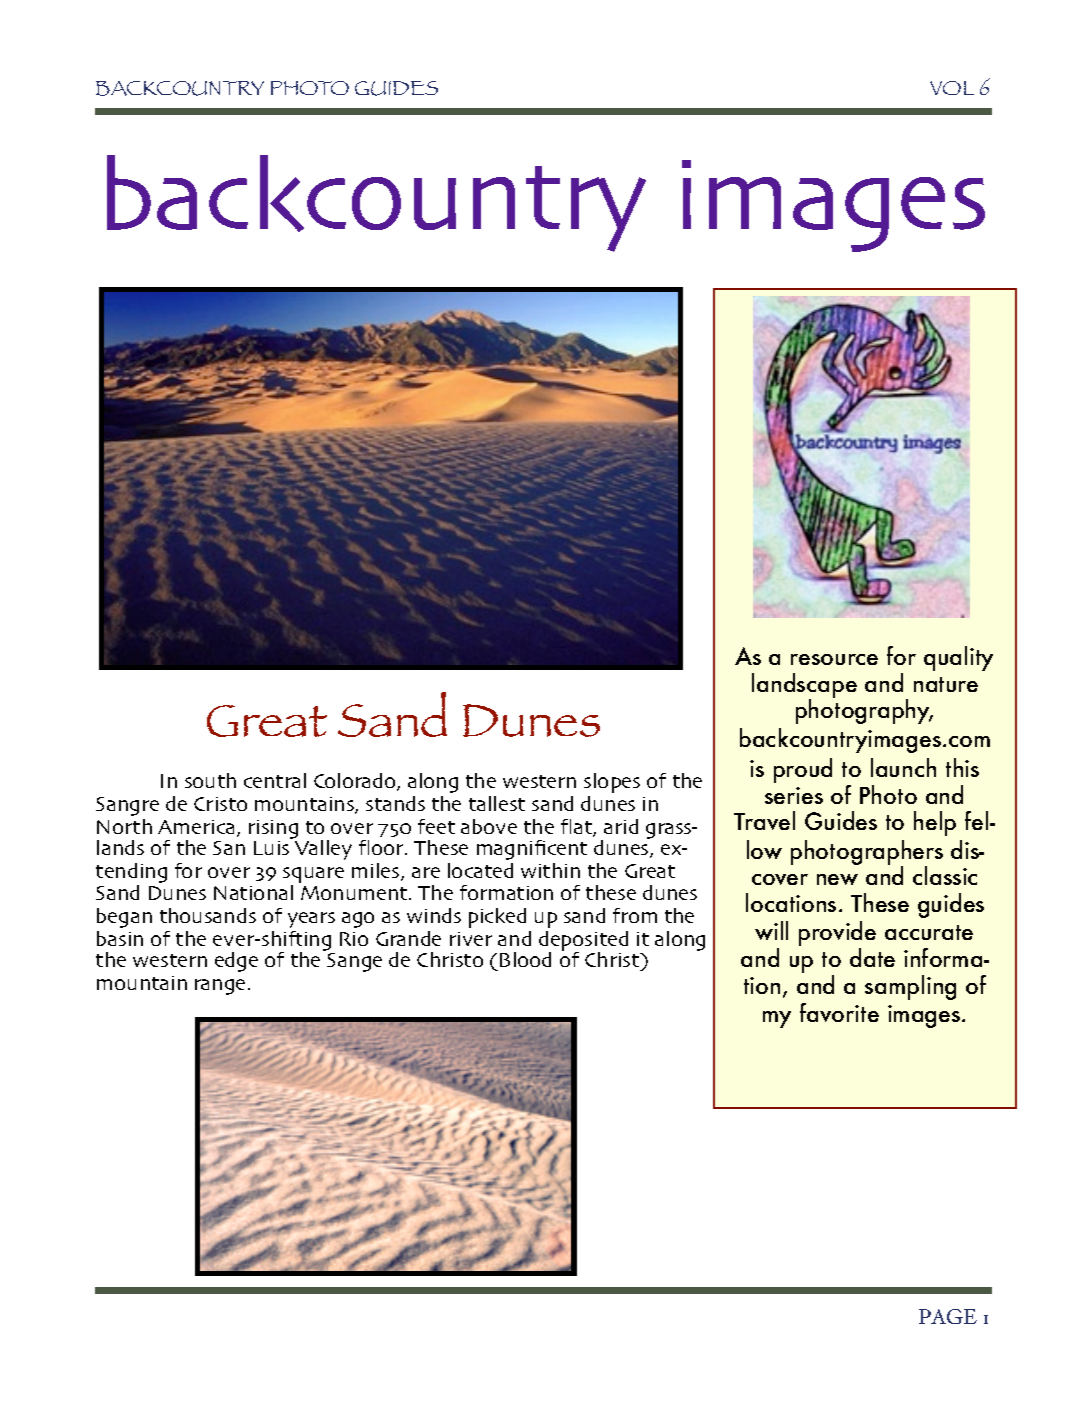 Image resolution: width=1087 pixels, height=1406 pixels. I want to click on nature, so click(946, 684).
